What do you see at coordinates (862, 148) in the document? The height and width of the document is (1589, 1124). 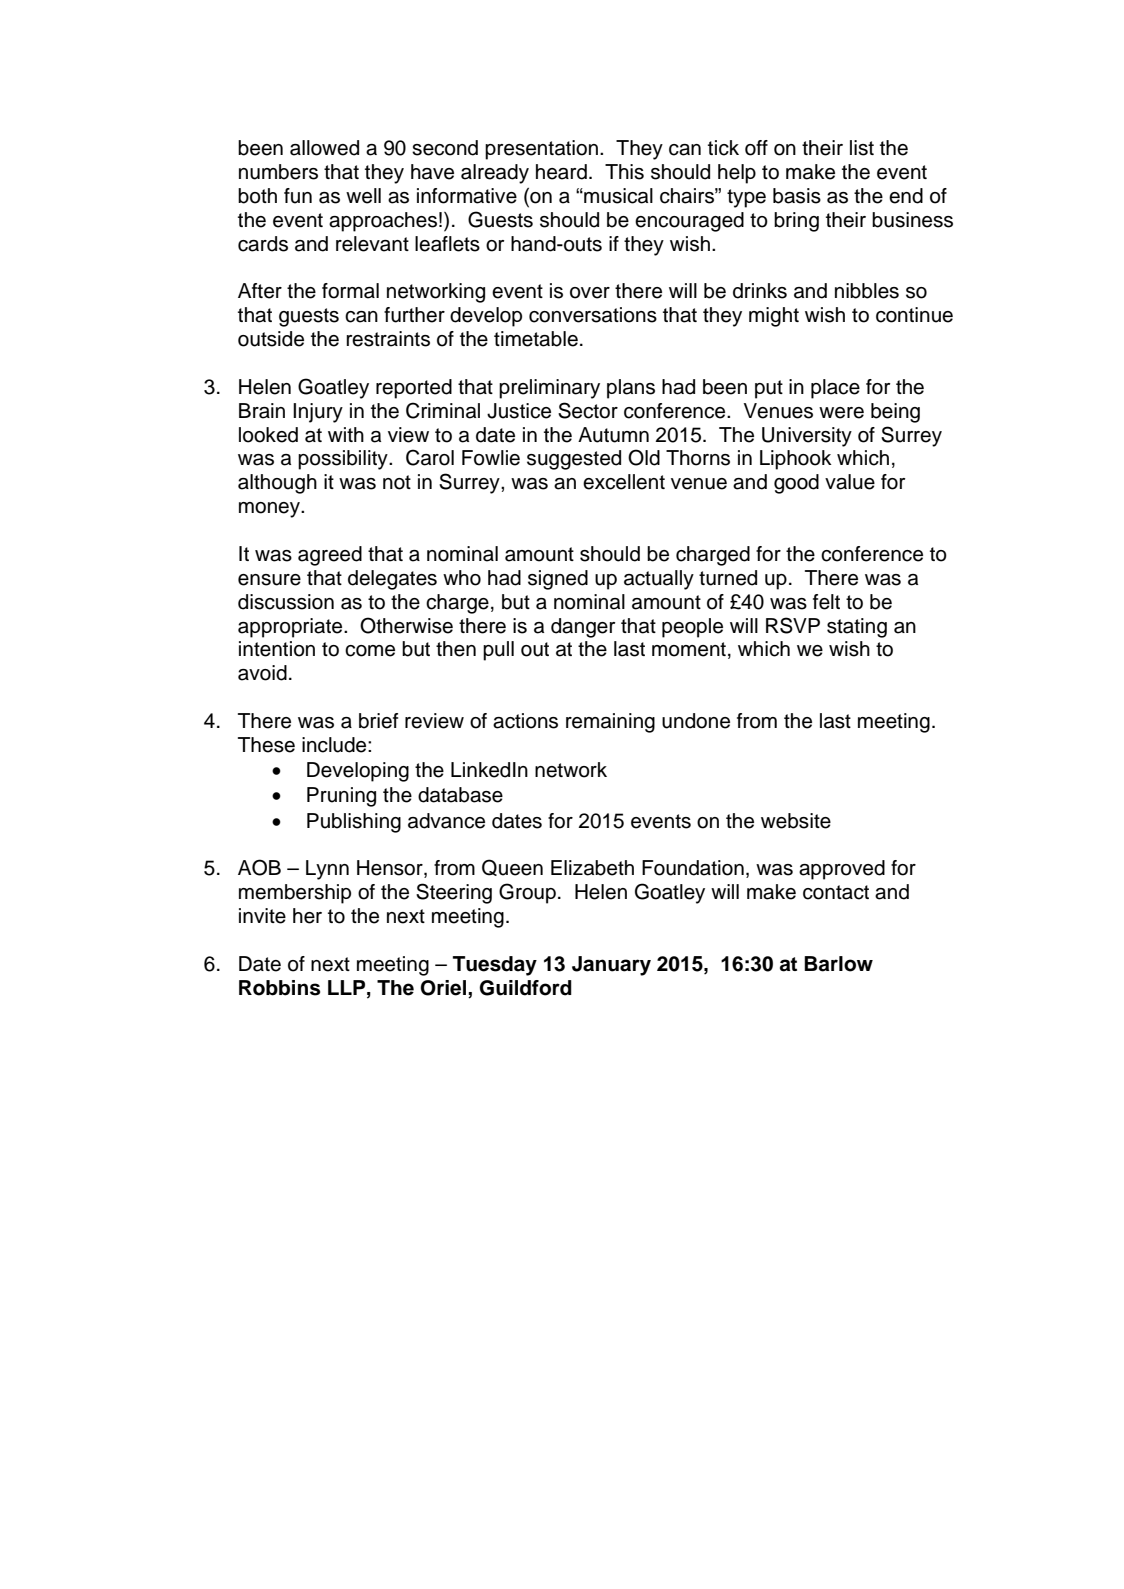 I see `list` at bounding box center [862, 148].
